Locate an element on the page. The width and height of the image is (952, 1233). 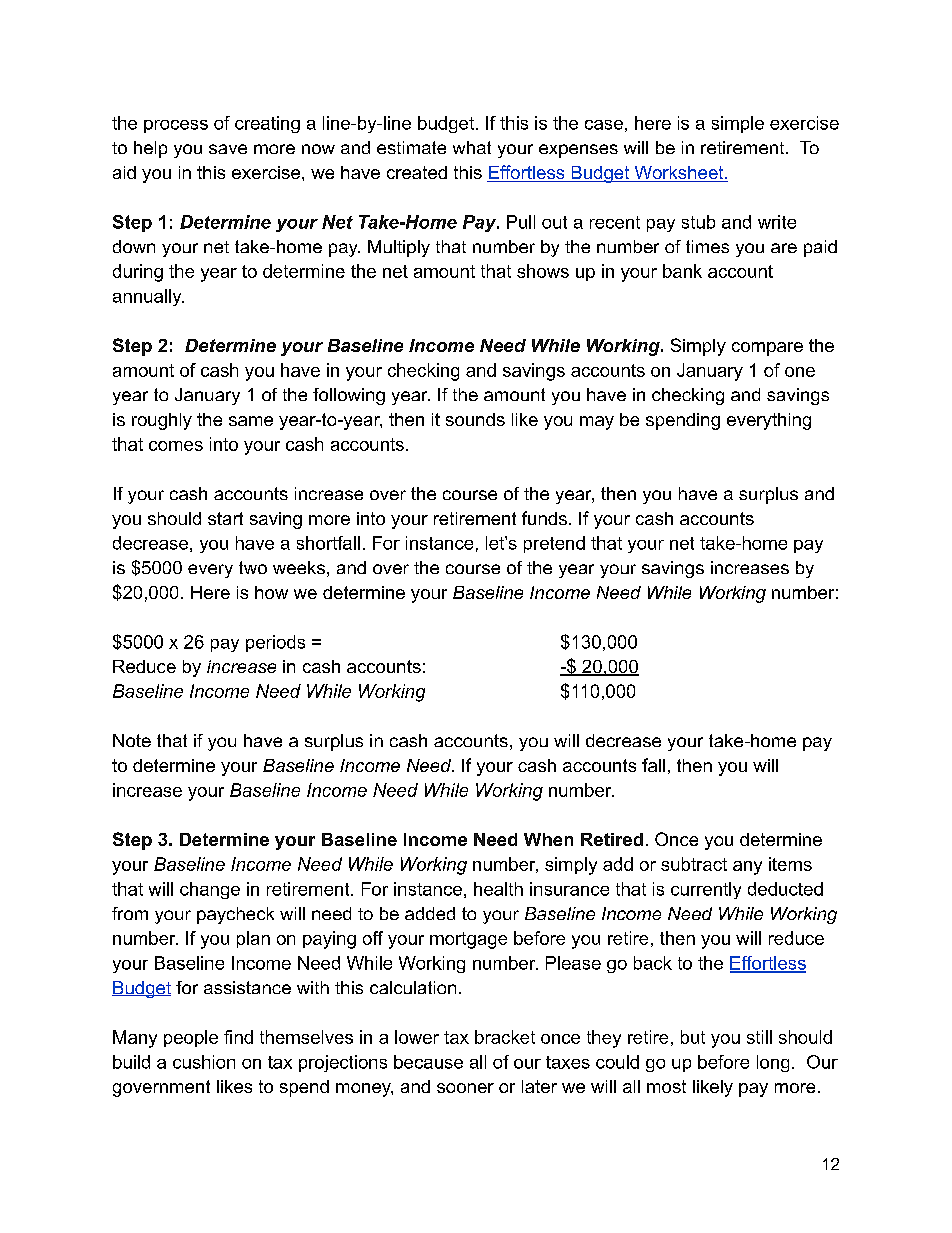
two is located at coordinates (253, 567).
